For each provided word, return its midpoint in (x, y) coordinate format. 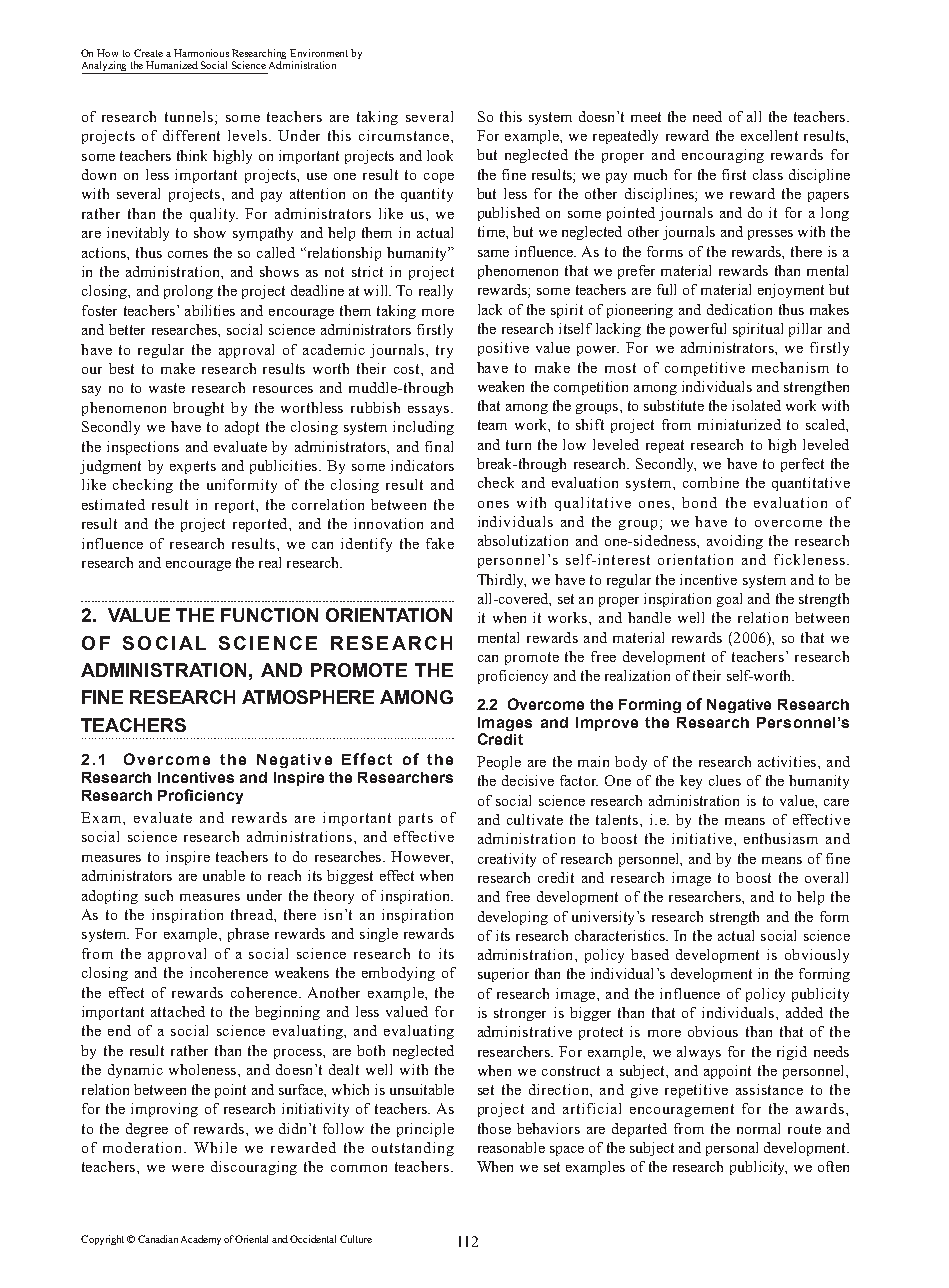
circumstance (405, 135)
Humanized (172, 65)
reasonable (511, 1147)
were (188, 1168)
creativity (507, 860)
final (439, 446)
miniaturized (739, 424)
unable (224, 875)
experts (193, 467)
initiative (702, 838)
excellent (769, 135)
